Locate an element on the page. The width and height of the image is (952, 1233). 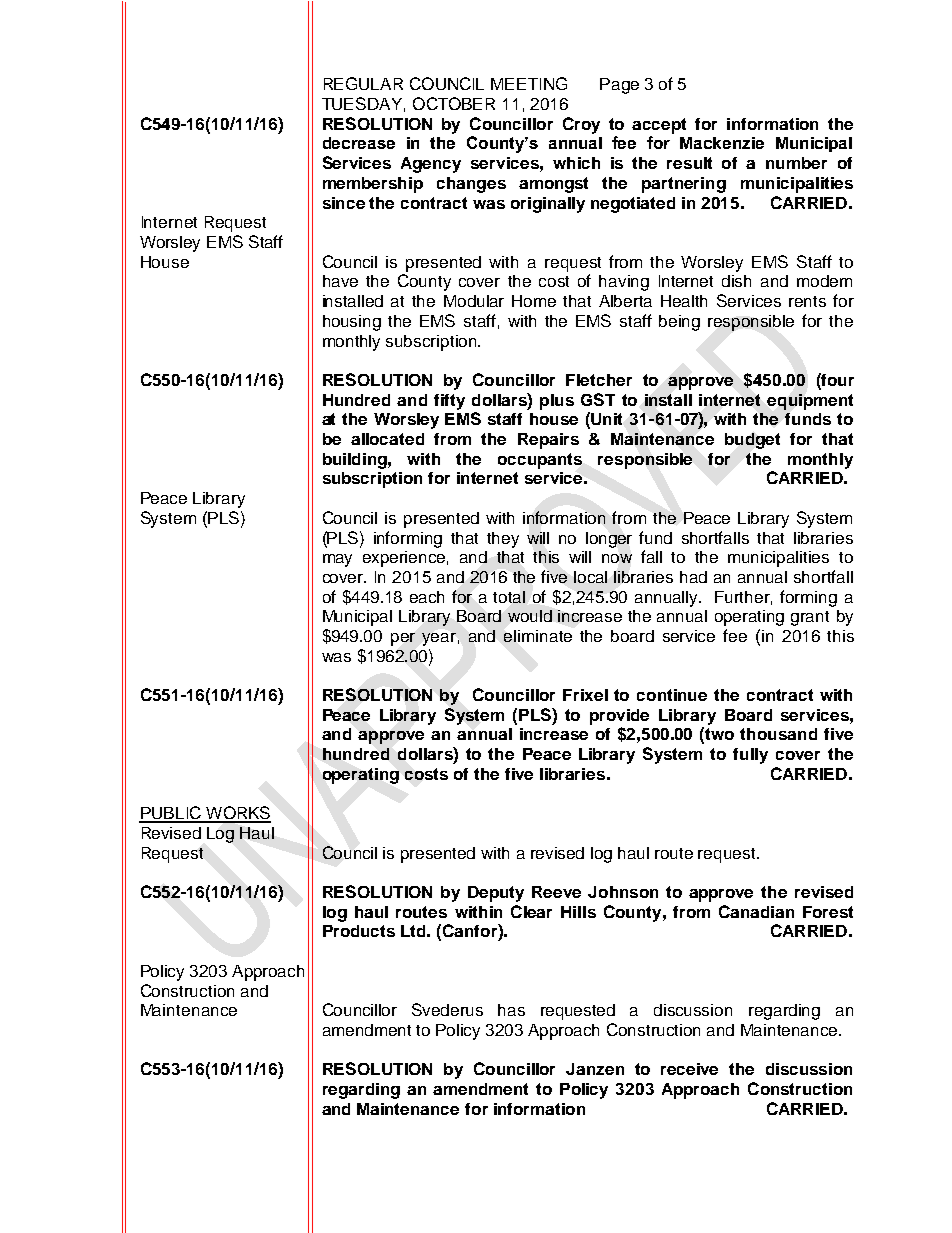
allocated is located at coordinates (387, 439).
